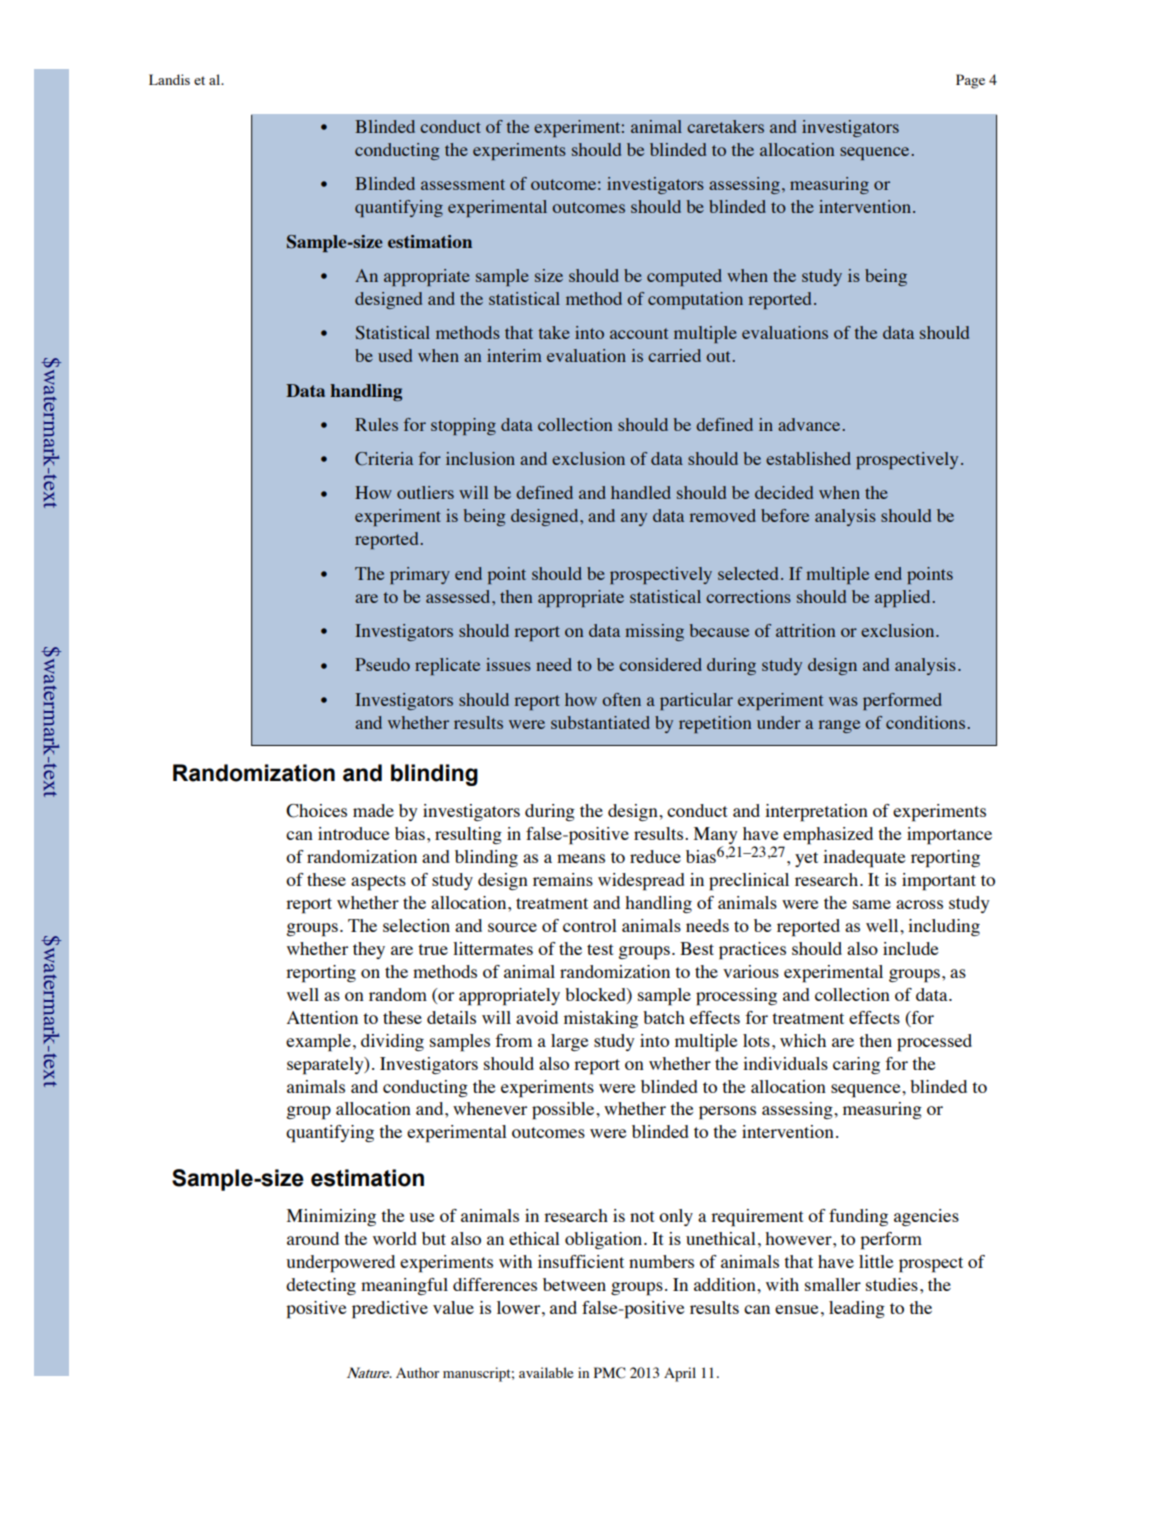 This screenshot has width=1169, height=1513. What do you see at coordinates (321, 1286) in the screenshot?
I see `detecting` at bounding box center [321, 1286].
